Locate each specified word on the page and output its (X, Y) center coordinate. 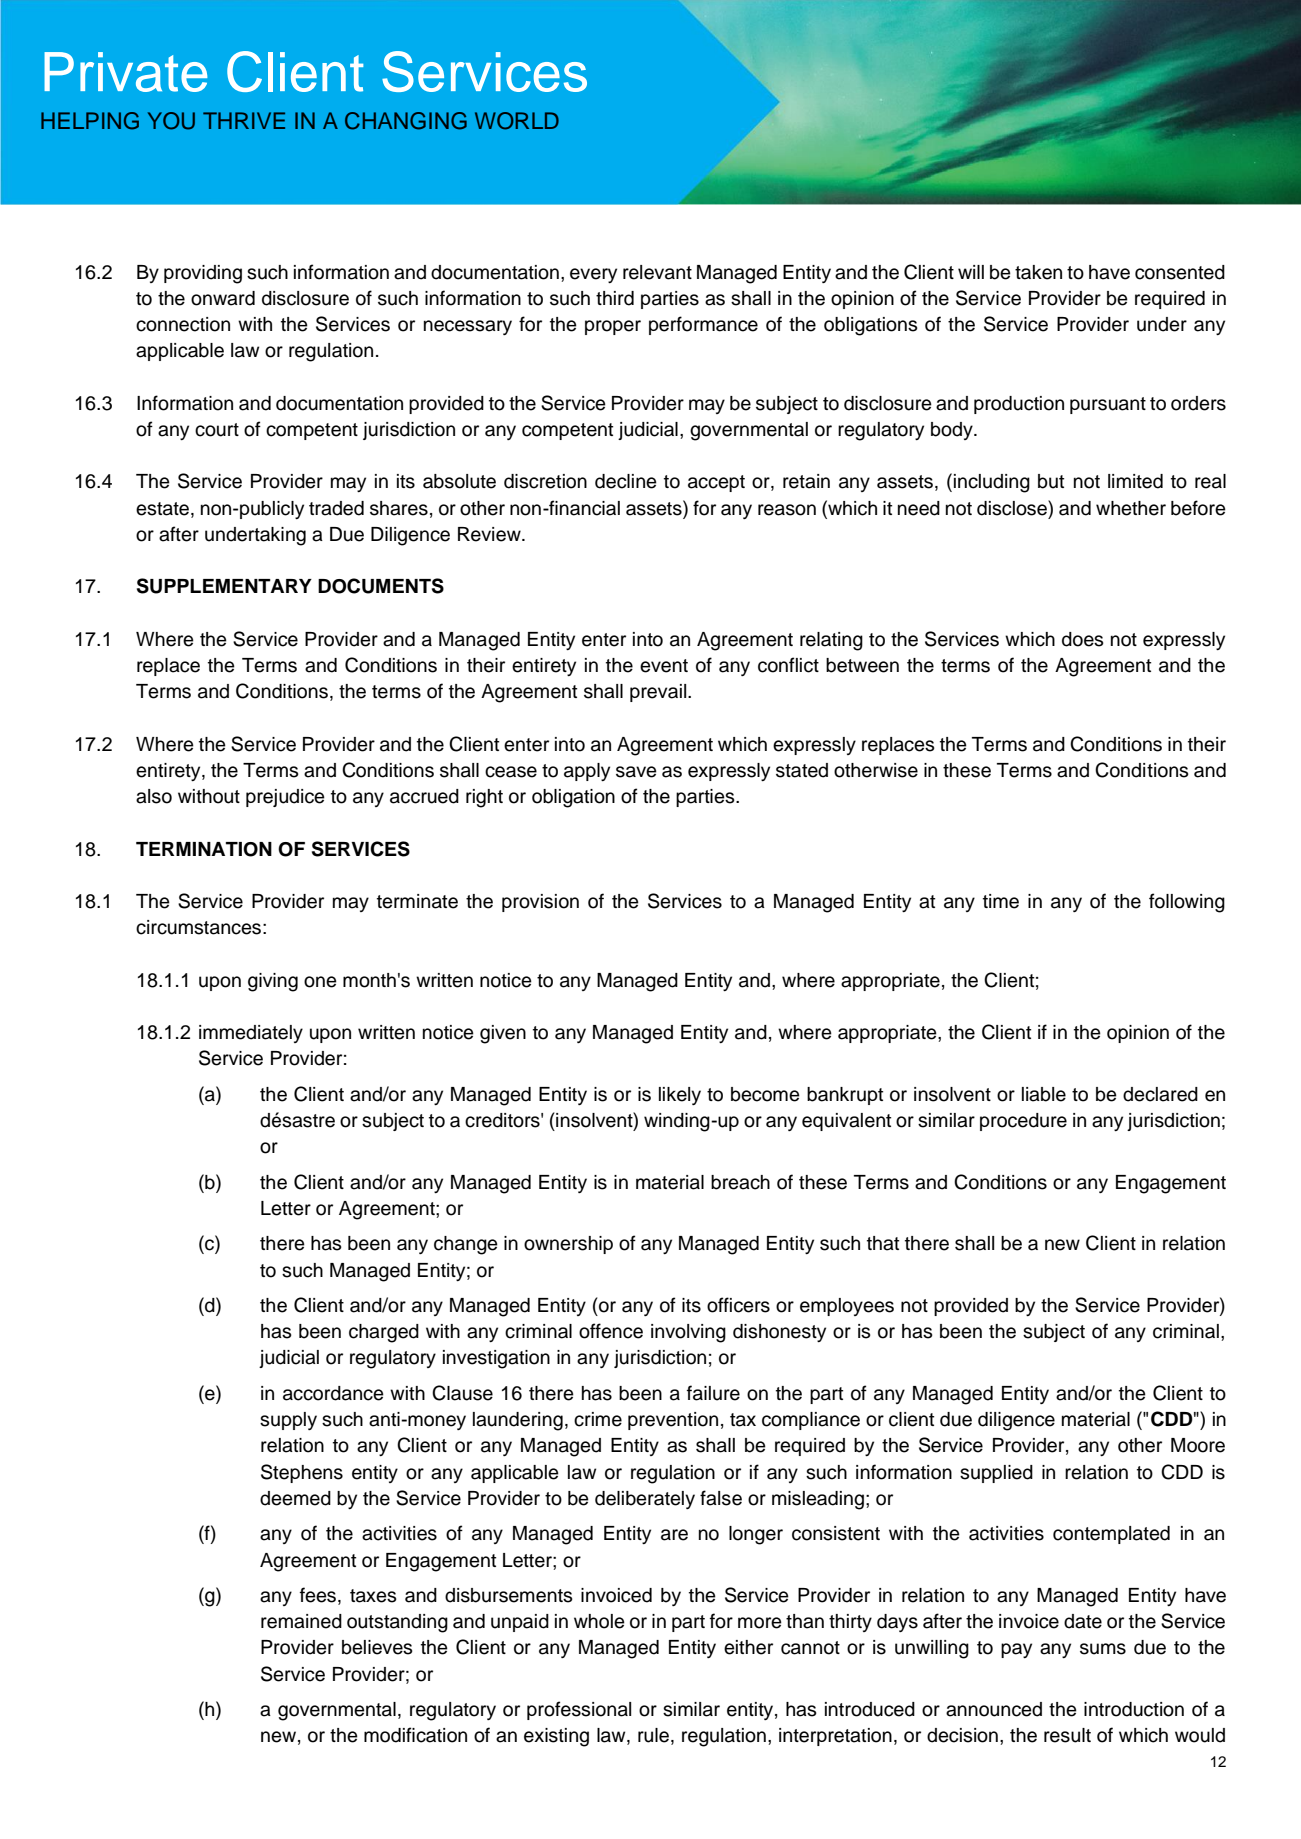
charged (384, 1333)
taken (1038, 272)
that (883, 1243)
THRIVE (244, 120)
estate (162, 509)
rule (653, 1735)
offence (611, 1331)
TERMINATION (204, 849)
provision (540, 903)
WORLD (517, 121)
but (1051, 481)
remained (301, 1621)
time (1001, 901)
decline (626, 481)
